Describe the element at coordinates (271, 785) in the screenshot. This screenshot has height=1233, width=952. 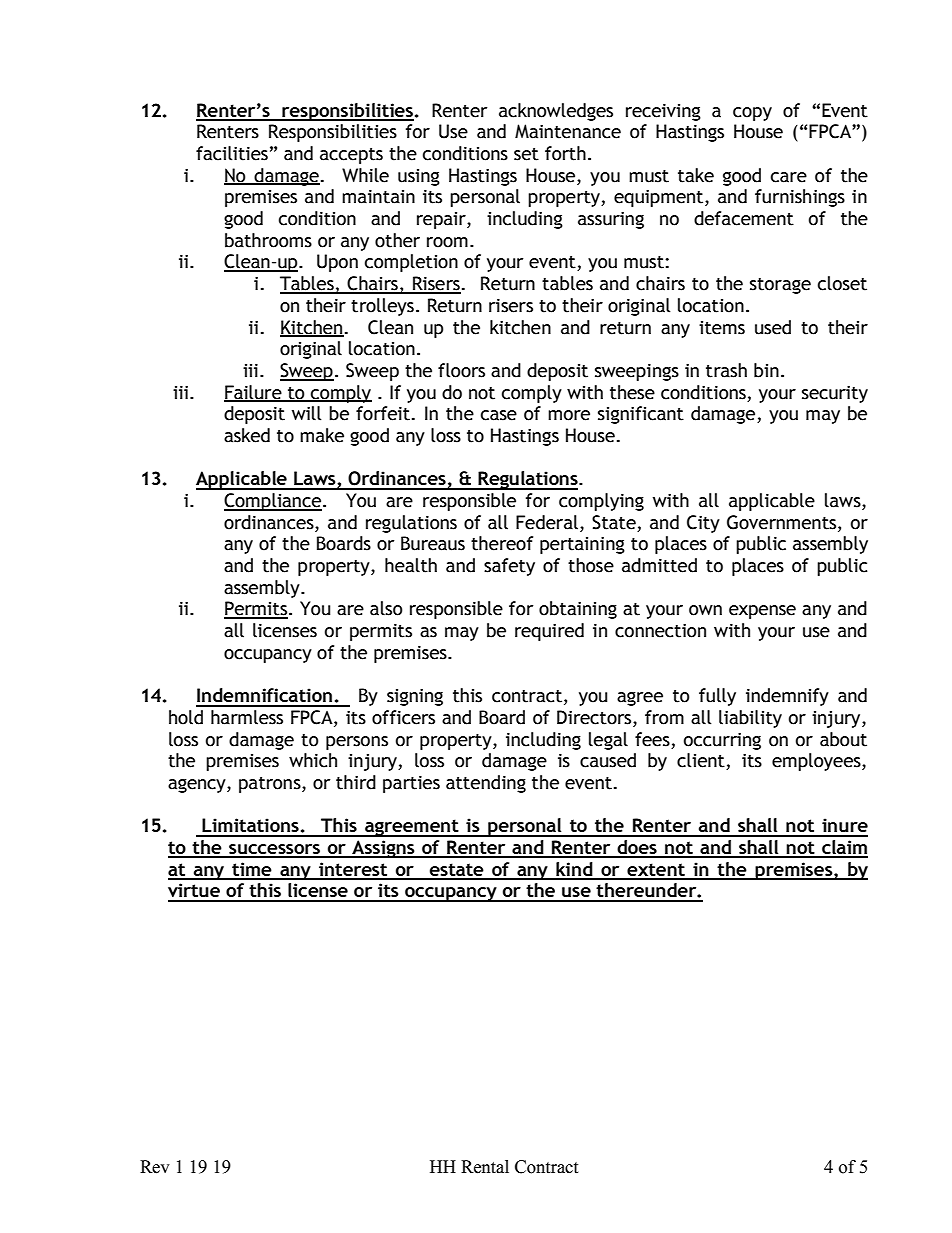
I see `patrons` at that location.
